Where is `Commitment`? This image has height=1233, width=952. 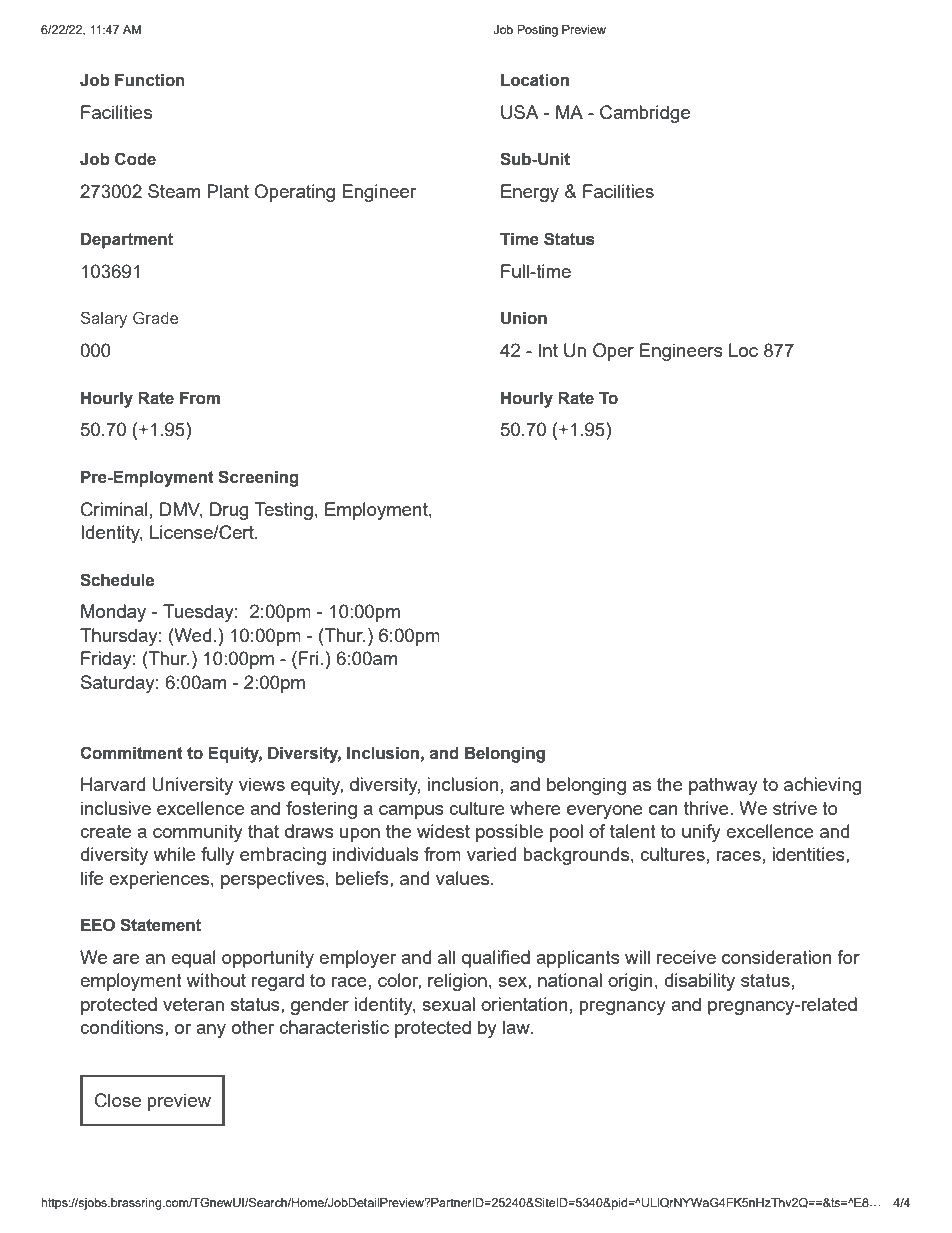
Commitment is located at coordinates (131, 753).
